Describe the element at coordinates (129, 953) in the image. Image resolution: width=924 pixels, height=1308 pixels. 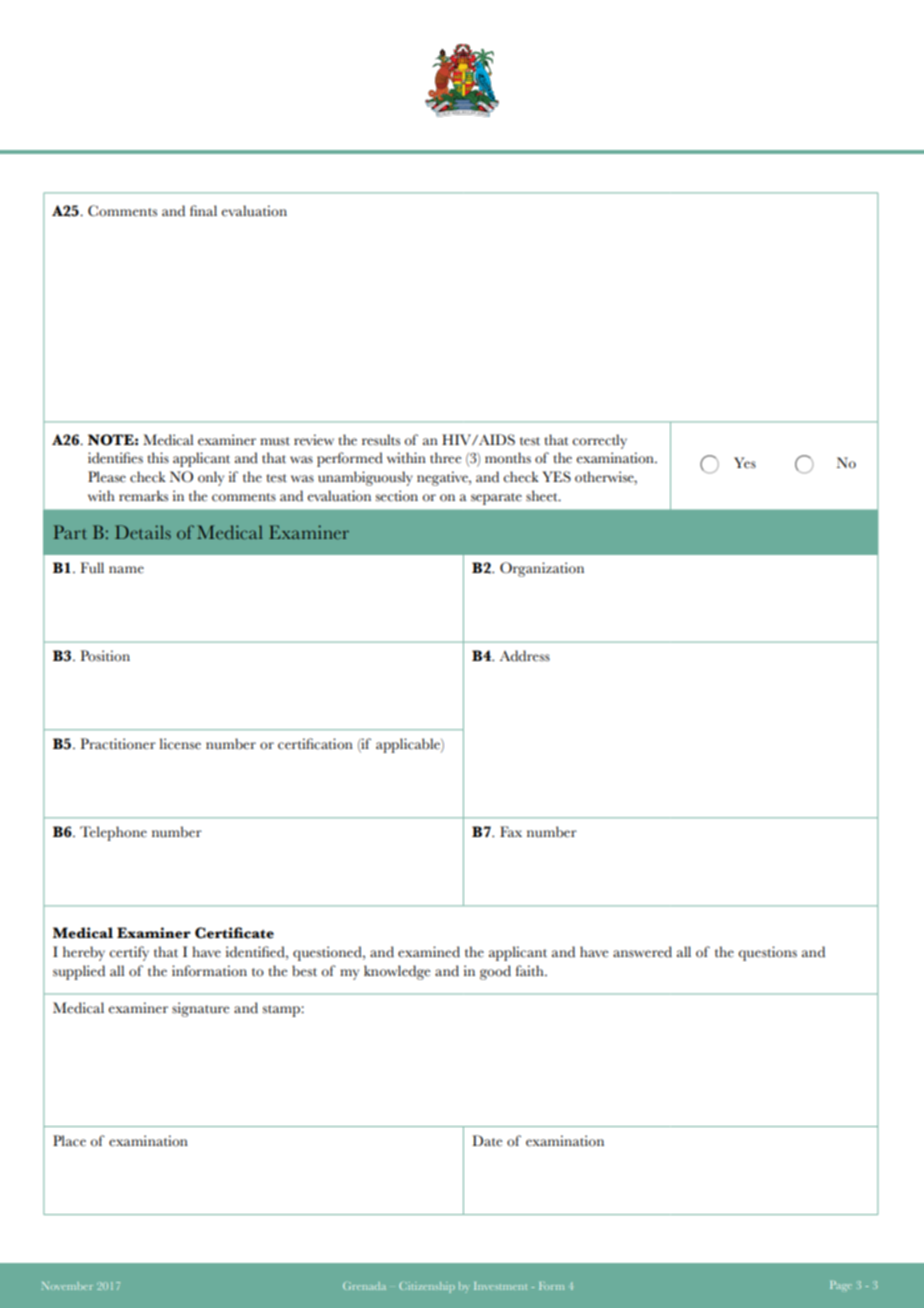
I see `certify` at that location.
